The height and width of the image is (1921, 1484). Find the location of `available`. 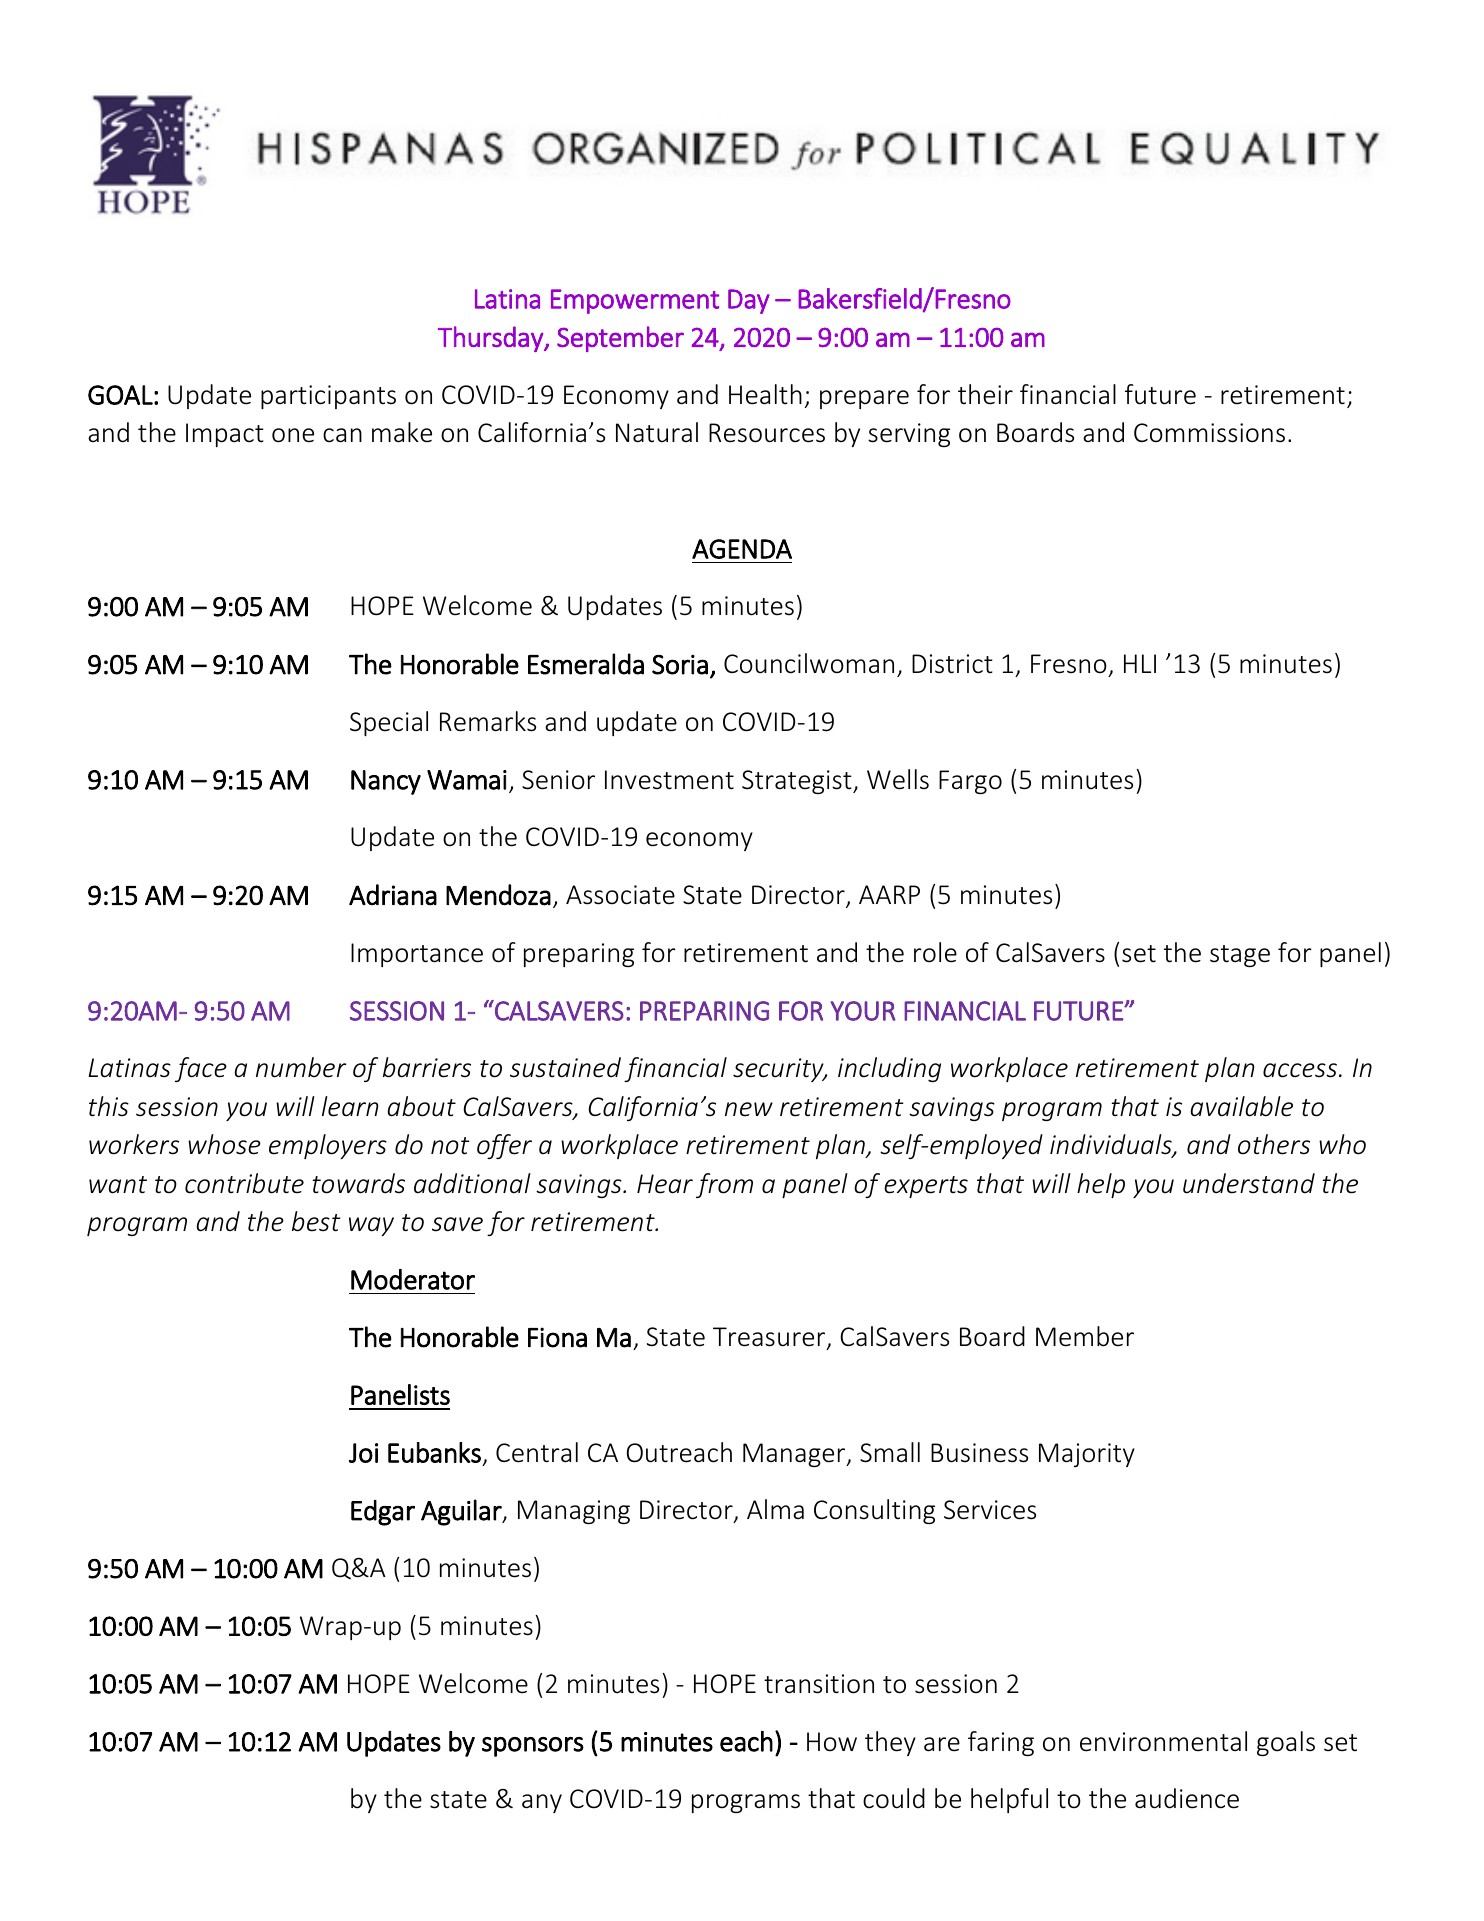

available is located at coordinates (1241, 1106).
